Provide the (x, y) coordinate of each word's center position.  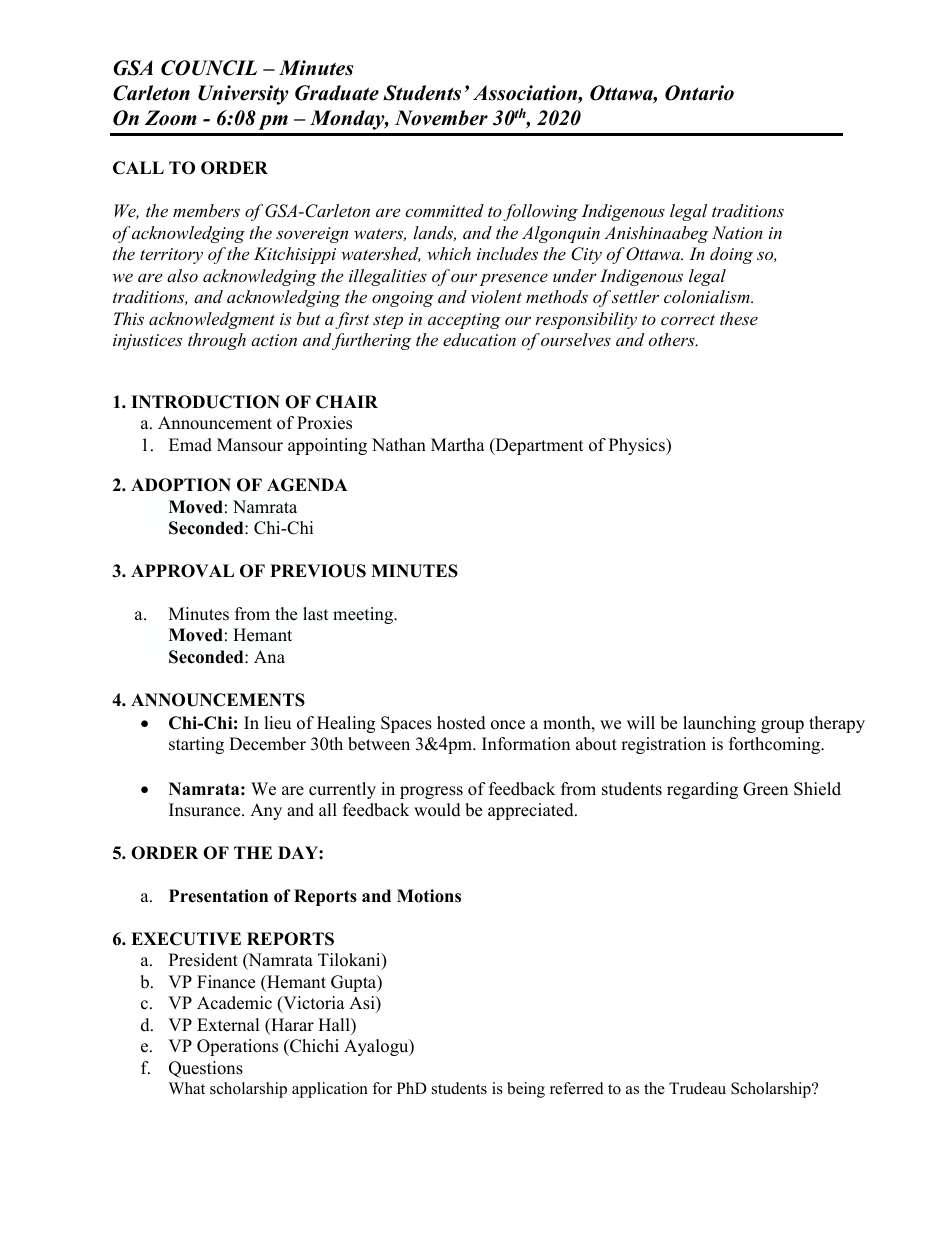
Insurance (206, 810)
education (479, 339)
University (243, 95)
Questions (206, 1069)
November (441, 118)
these (739, 318)
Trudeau (697, 1088)
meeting (364, 615)
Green (765, 789)
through (217, 341)
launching (719, 724)
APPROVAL (182, 571)
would (437, 810)
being (526, 1090)
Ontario (699, 93)
